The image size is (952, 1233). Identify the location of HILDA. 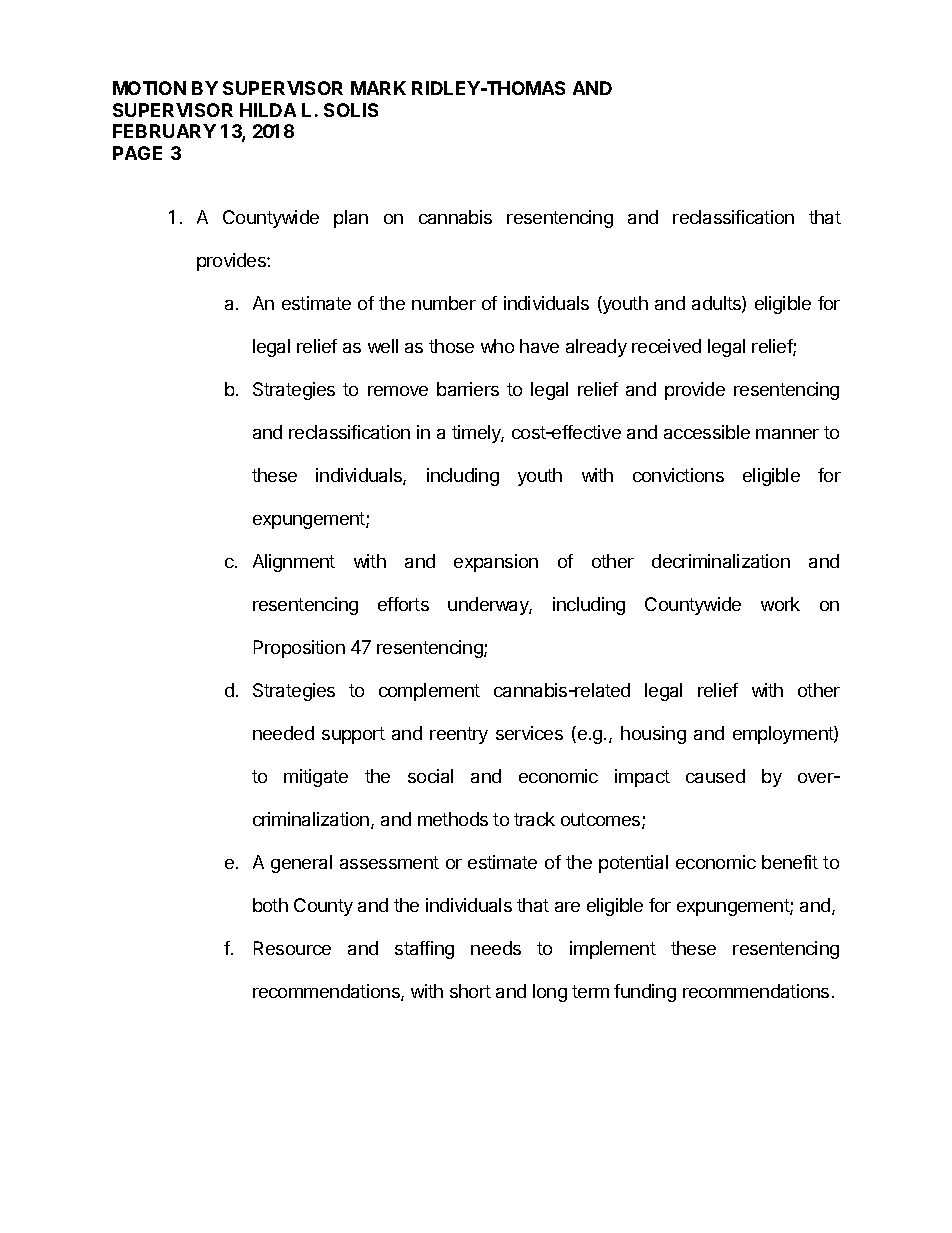
(268, 110).
